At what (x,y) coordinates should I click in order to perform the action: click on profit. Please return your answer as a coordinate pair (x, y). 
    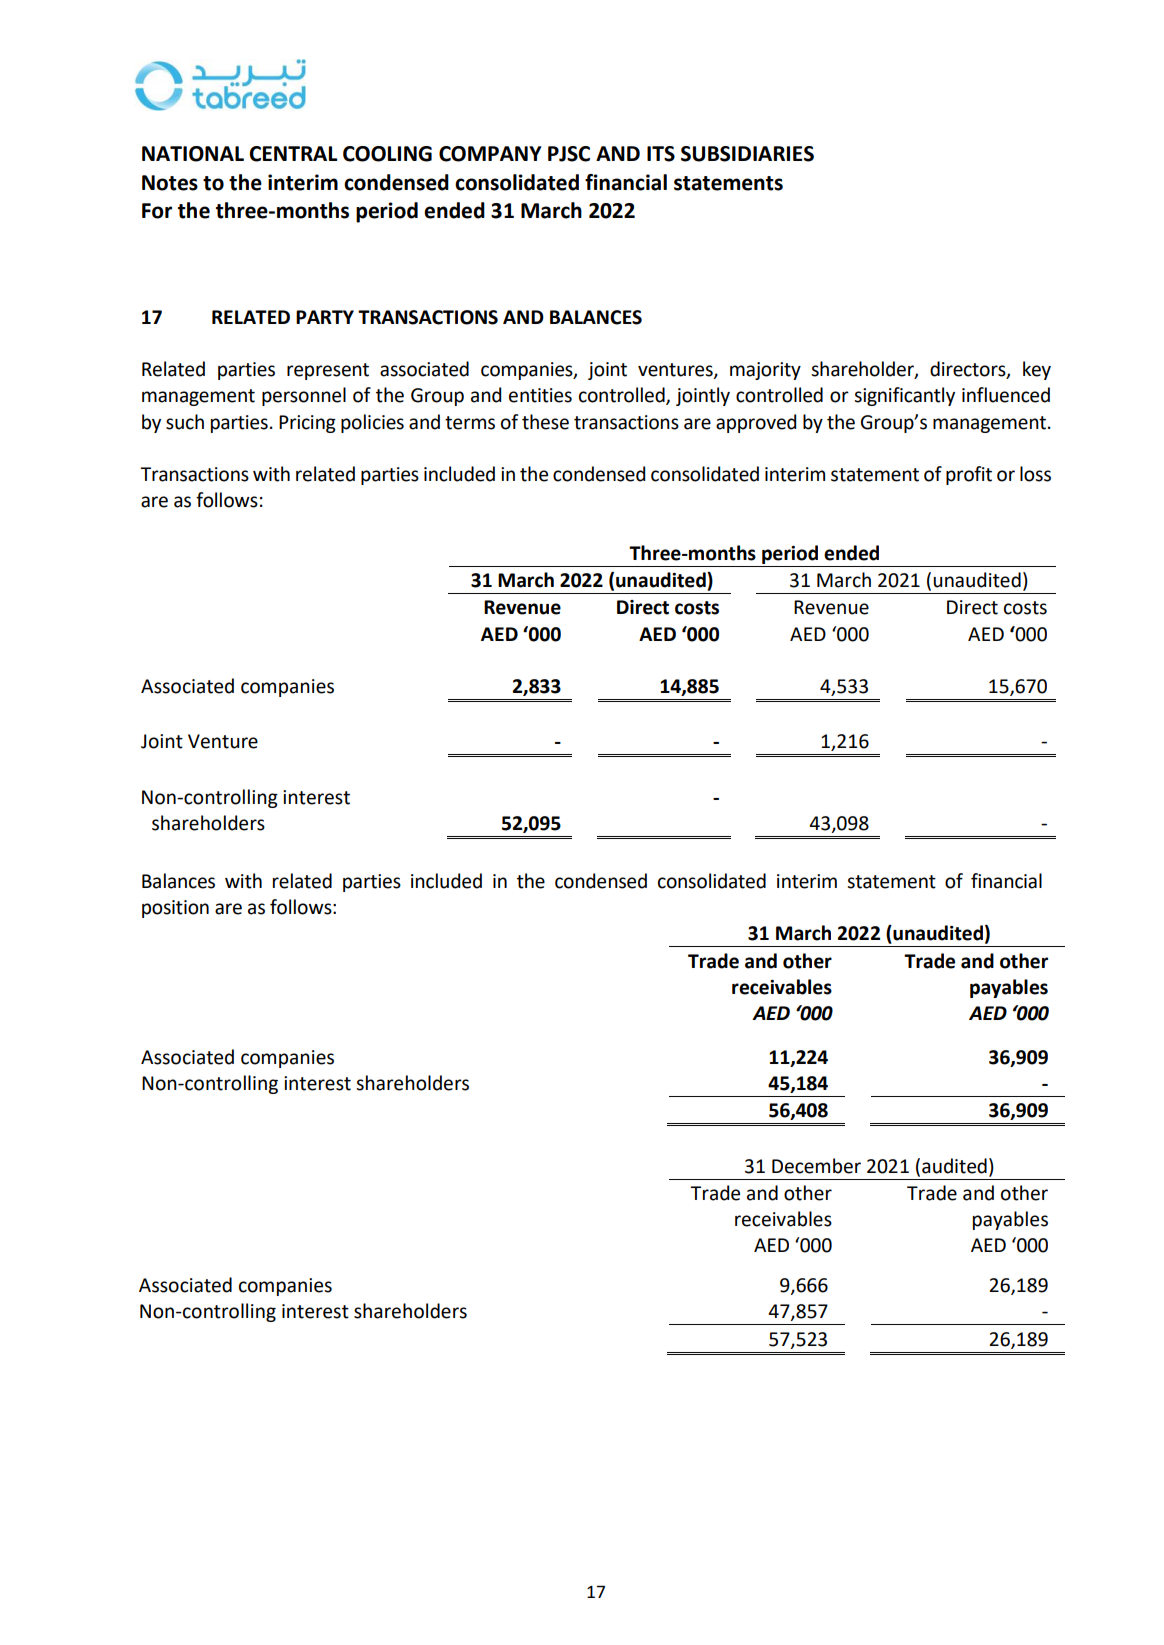
    Looking at the image, I should click on (969, 475).
